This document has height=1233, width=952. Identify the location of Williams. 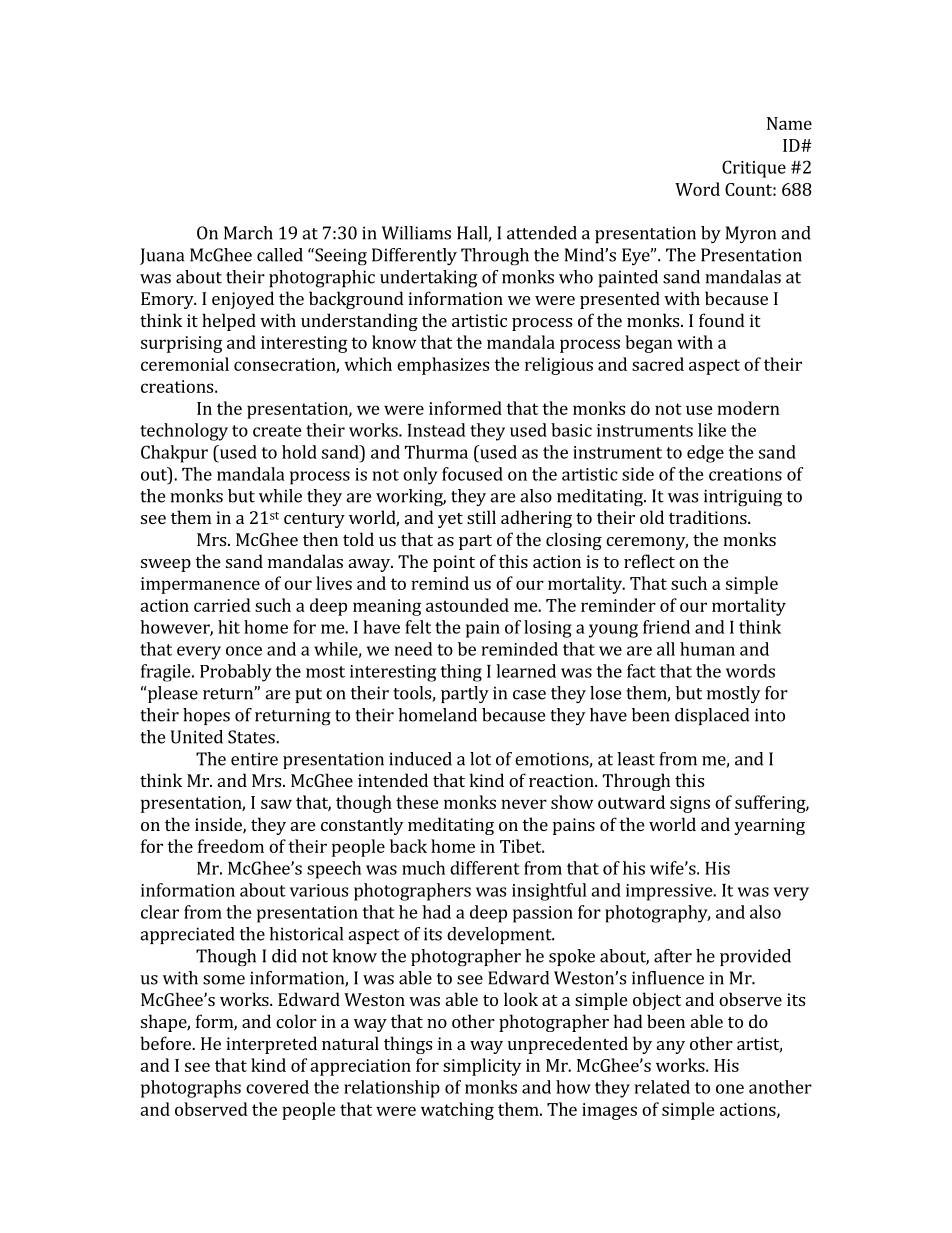
(416, 233).
